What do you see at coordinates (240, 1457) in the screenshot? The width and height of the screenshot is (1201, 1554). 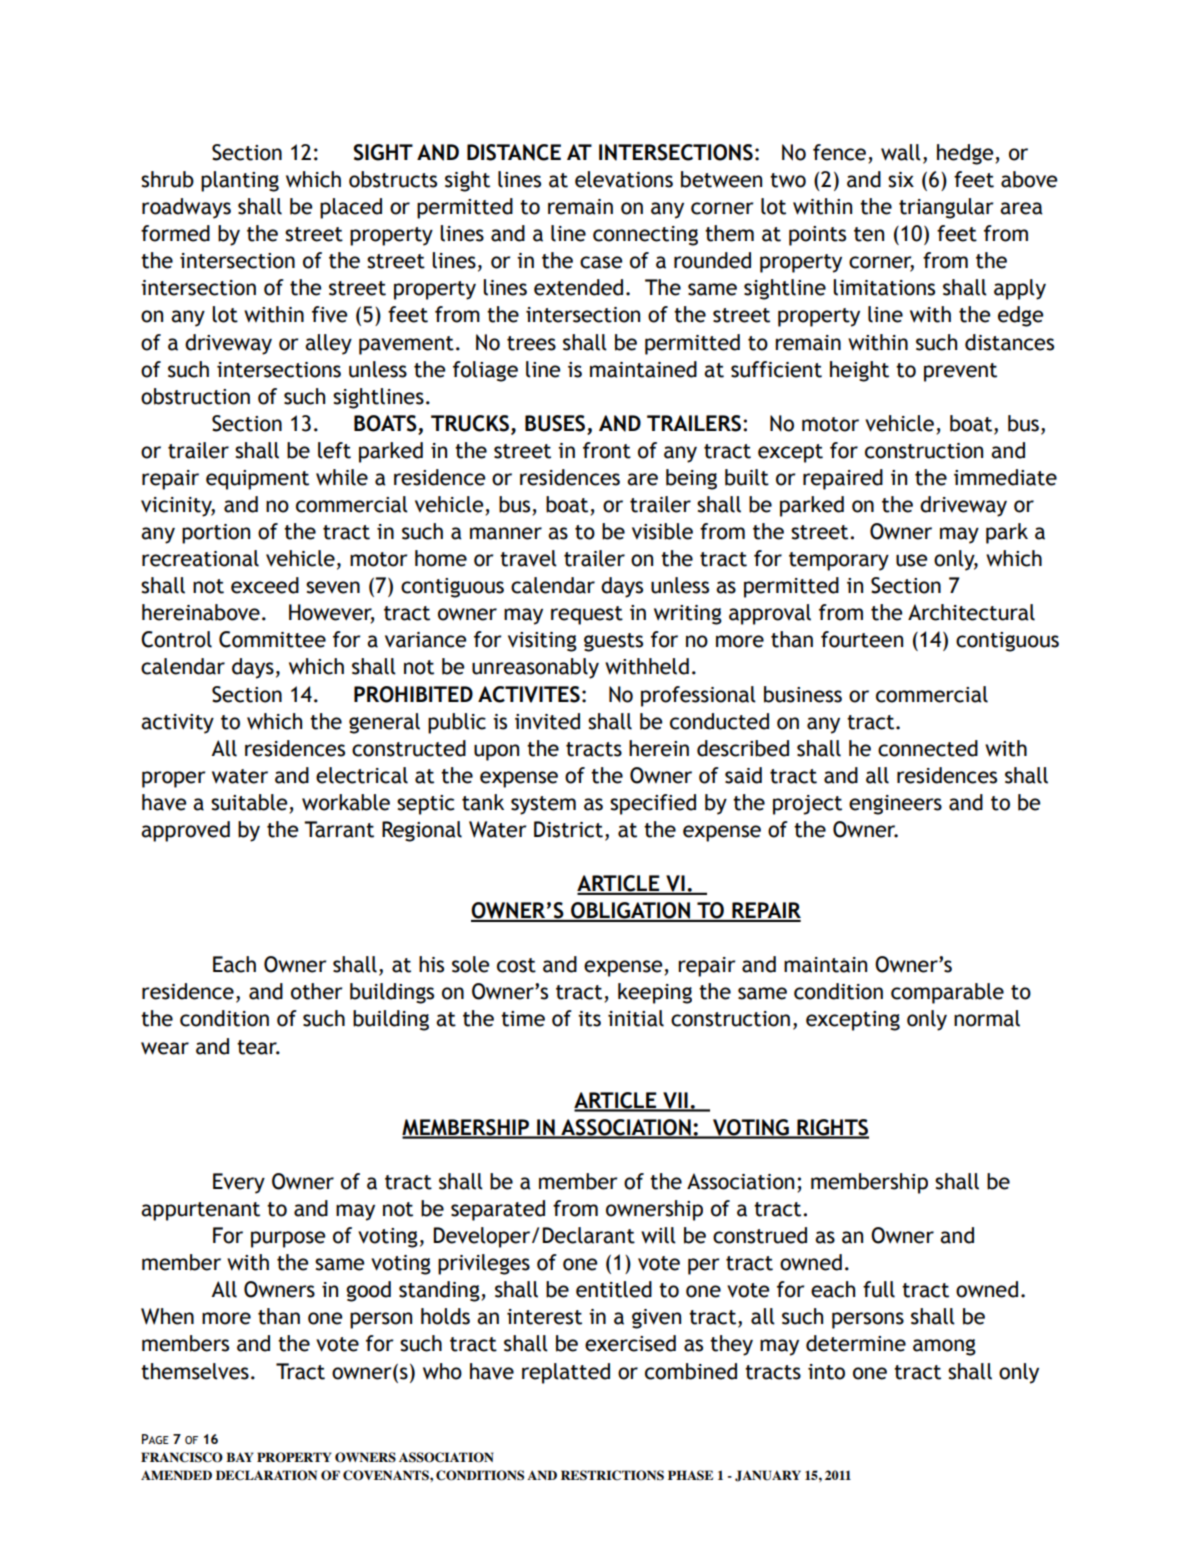 I see `BAY` at bounding box center [240, 1457].
